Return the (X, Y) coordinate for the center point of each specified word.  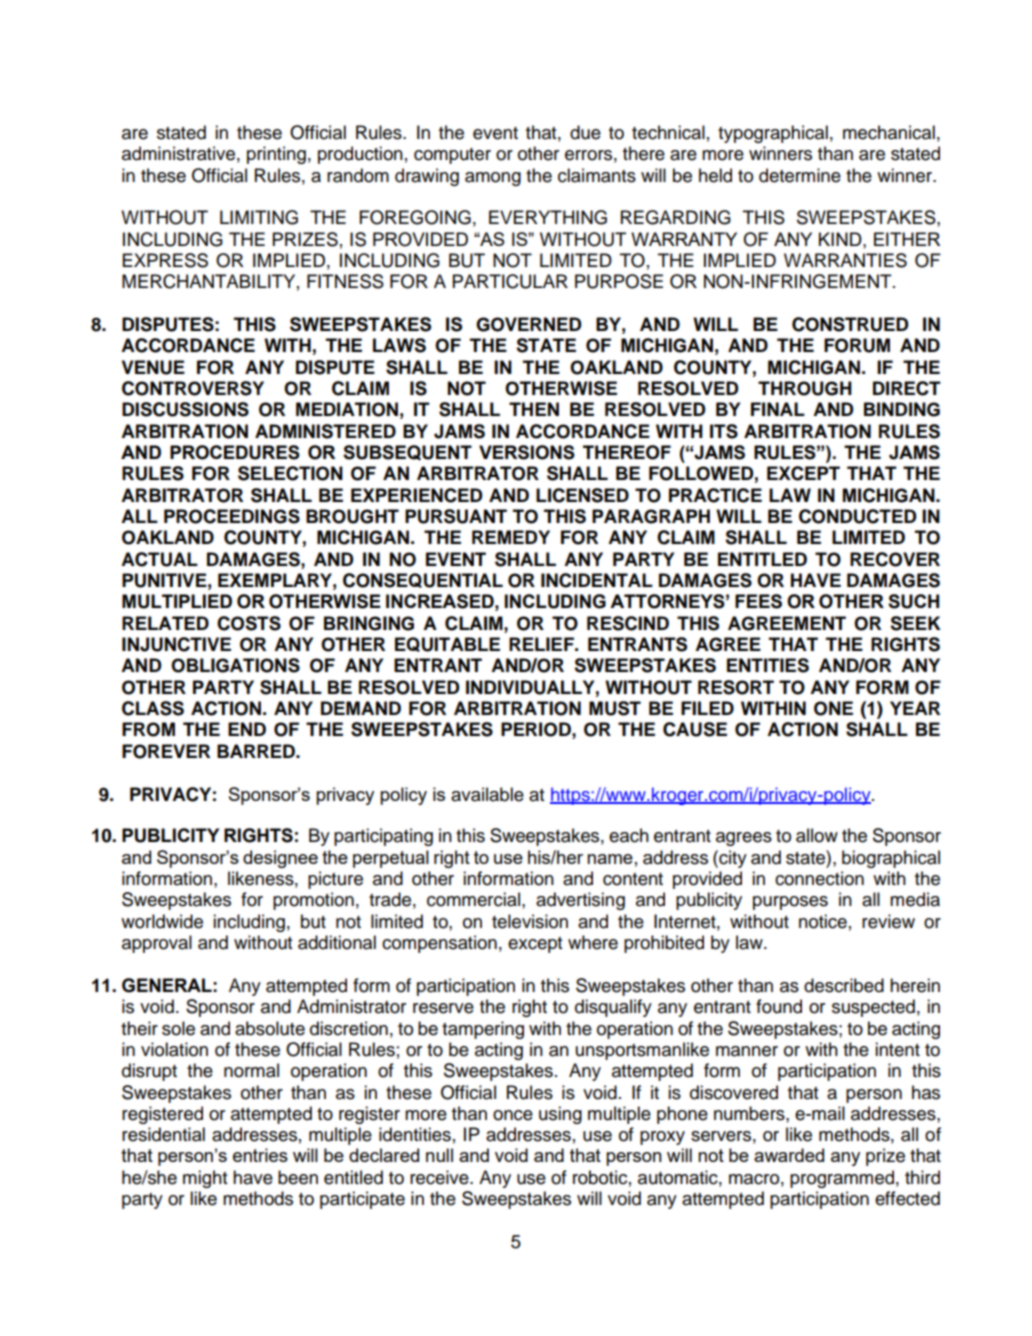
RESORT (736, 687)
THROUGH (805, 388)
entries (260, 1155)
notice (823, 921)
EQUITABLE (447, 644)
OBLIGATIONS (235, 665)
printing (276, 155)
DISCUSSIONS (185, 409)
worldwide (162, 921)
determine (800, 175)
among (493, 179)
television (530, 921)
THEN (534, 409)
